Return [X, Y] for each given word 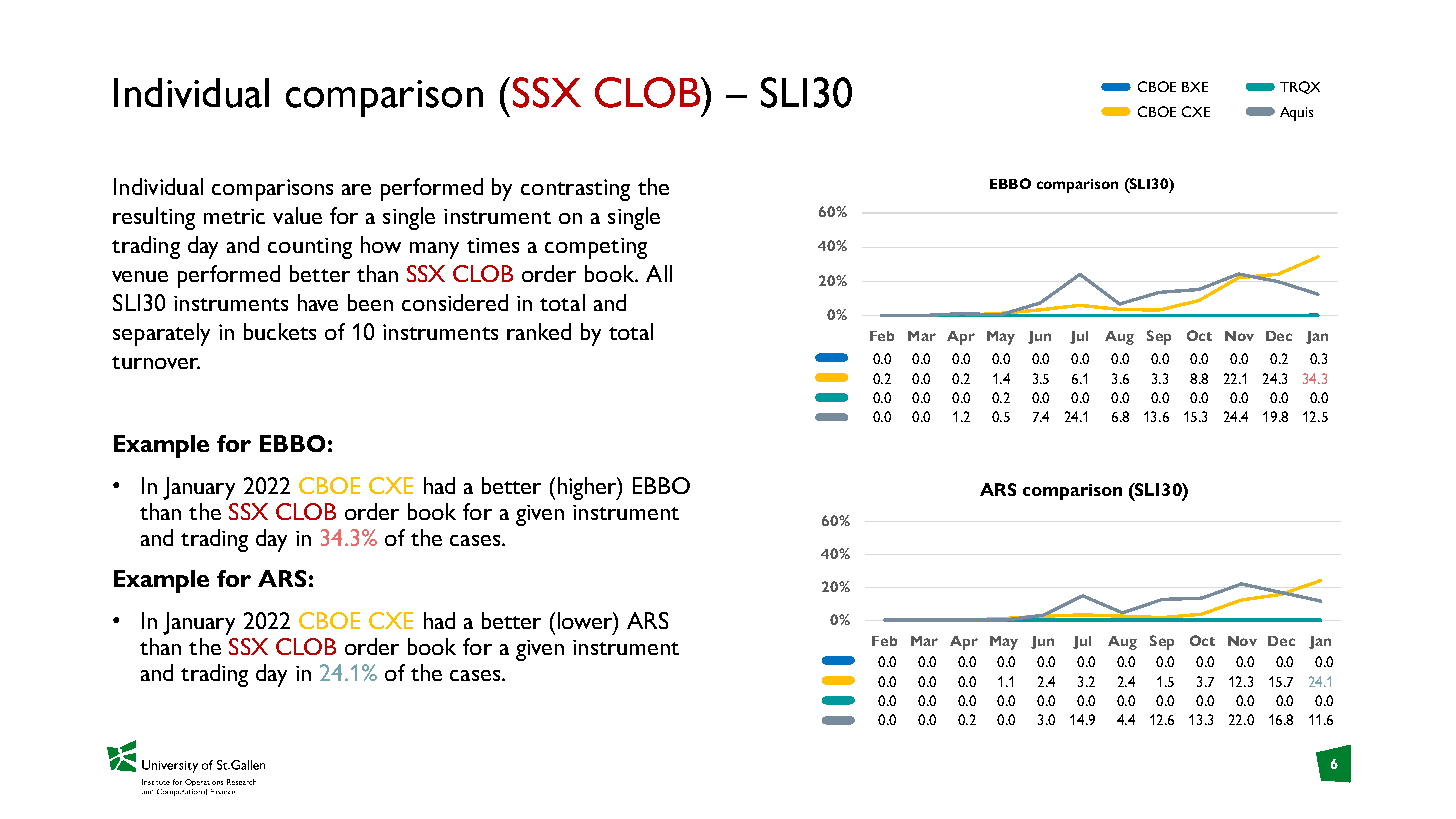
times [493, 245]
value [297, 215]
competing [596, 248]
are [356, 189]
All [659, 273]
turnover [156, 362]
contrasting [575, 190]
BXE [1195, 87]
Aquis [1296, 114]
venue [140, 276]
